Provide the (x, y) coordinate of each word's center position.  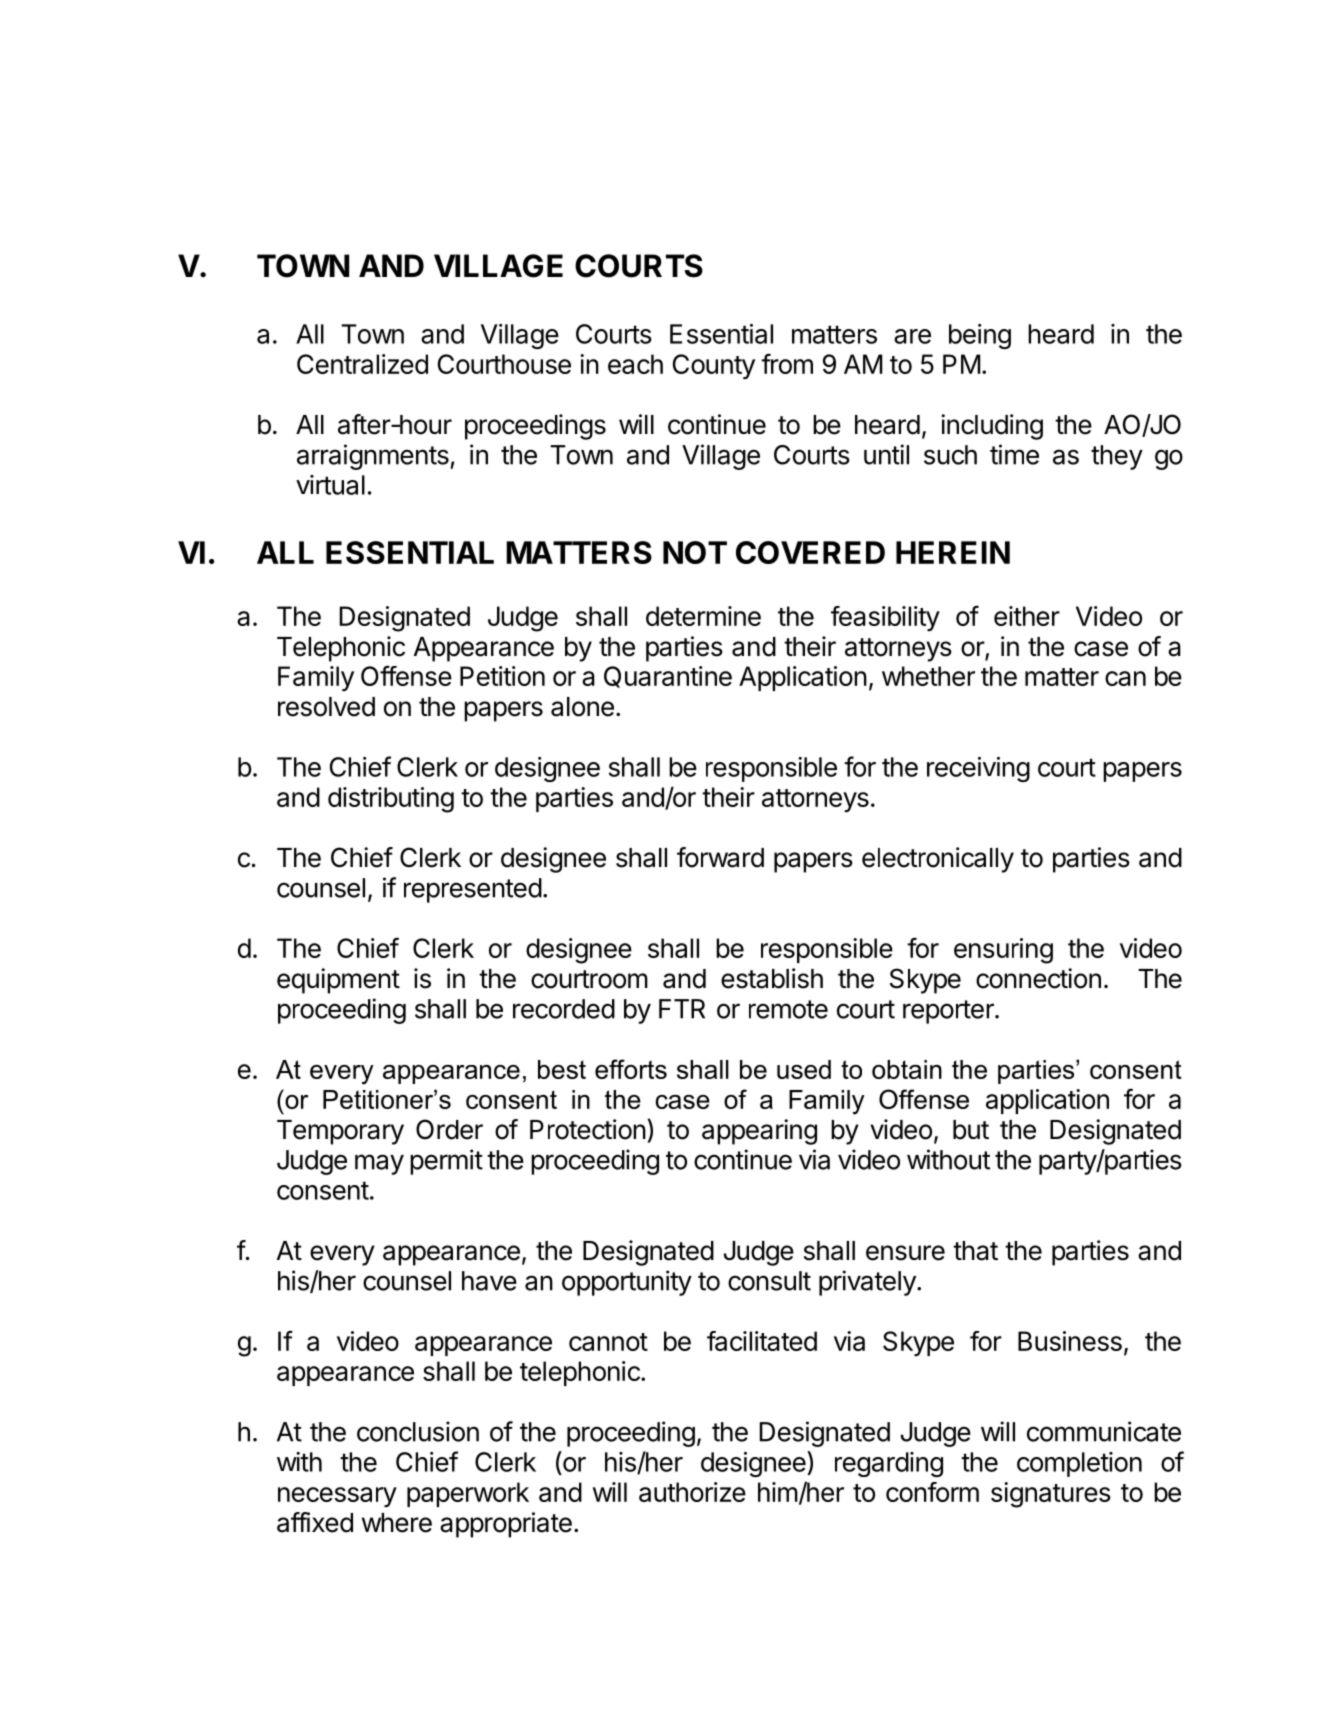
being (980, 336)
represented (473, 890)
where (397, 1523)
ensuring (1003, 951)
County (714, 366)
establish (772, 978)
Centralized (362, 364)
